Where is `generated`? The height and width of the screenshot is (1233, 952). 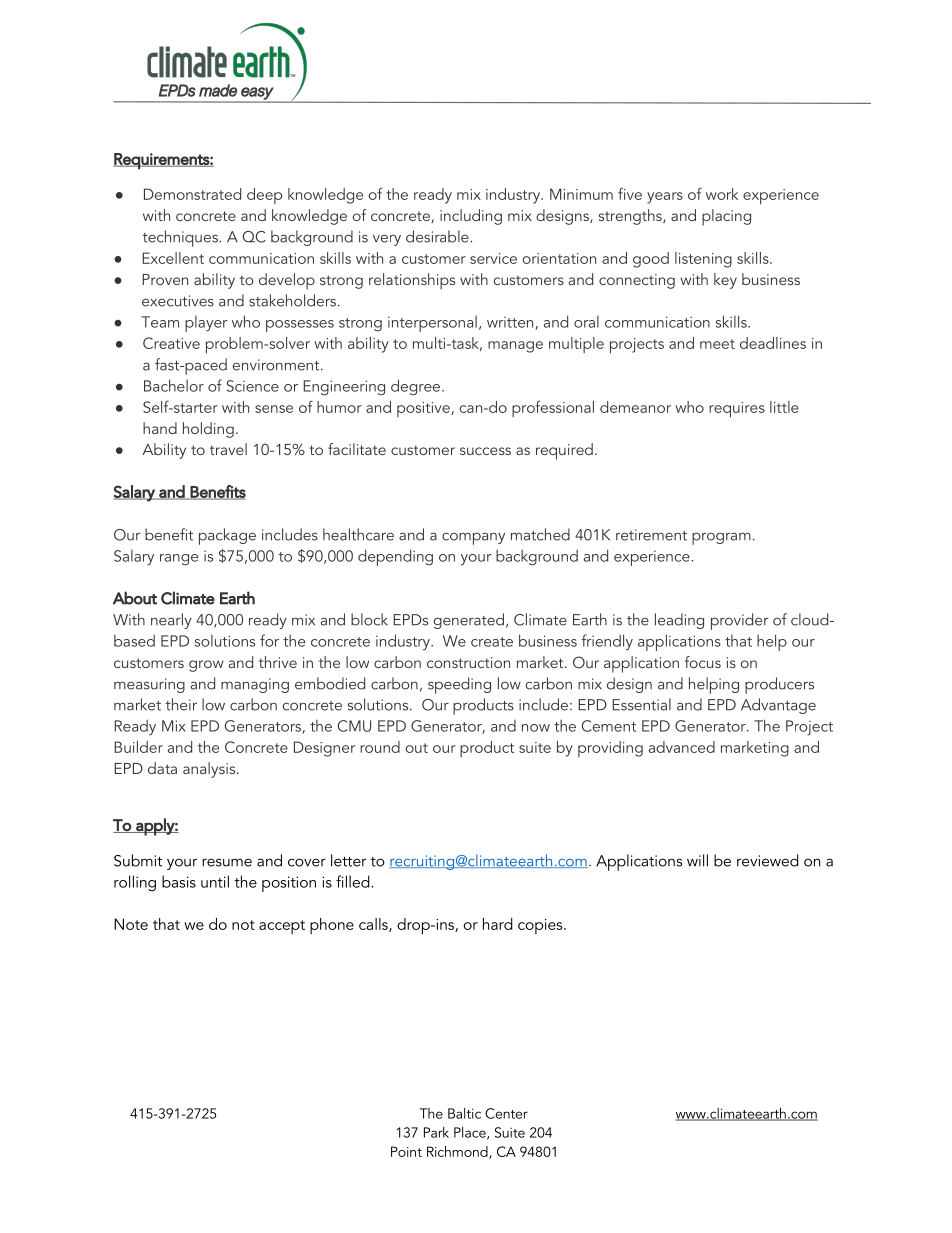
generated is located at coordinates (469, 621).
